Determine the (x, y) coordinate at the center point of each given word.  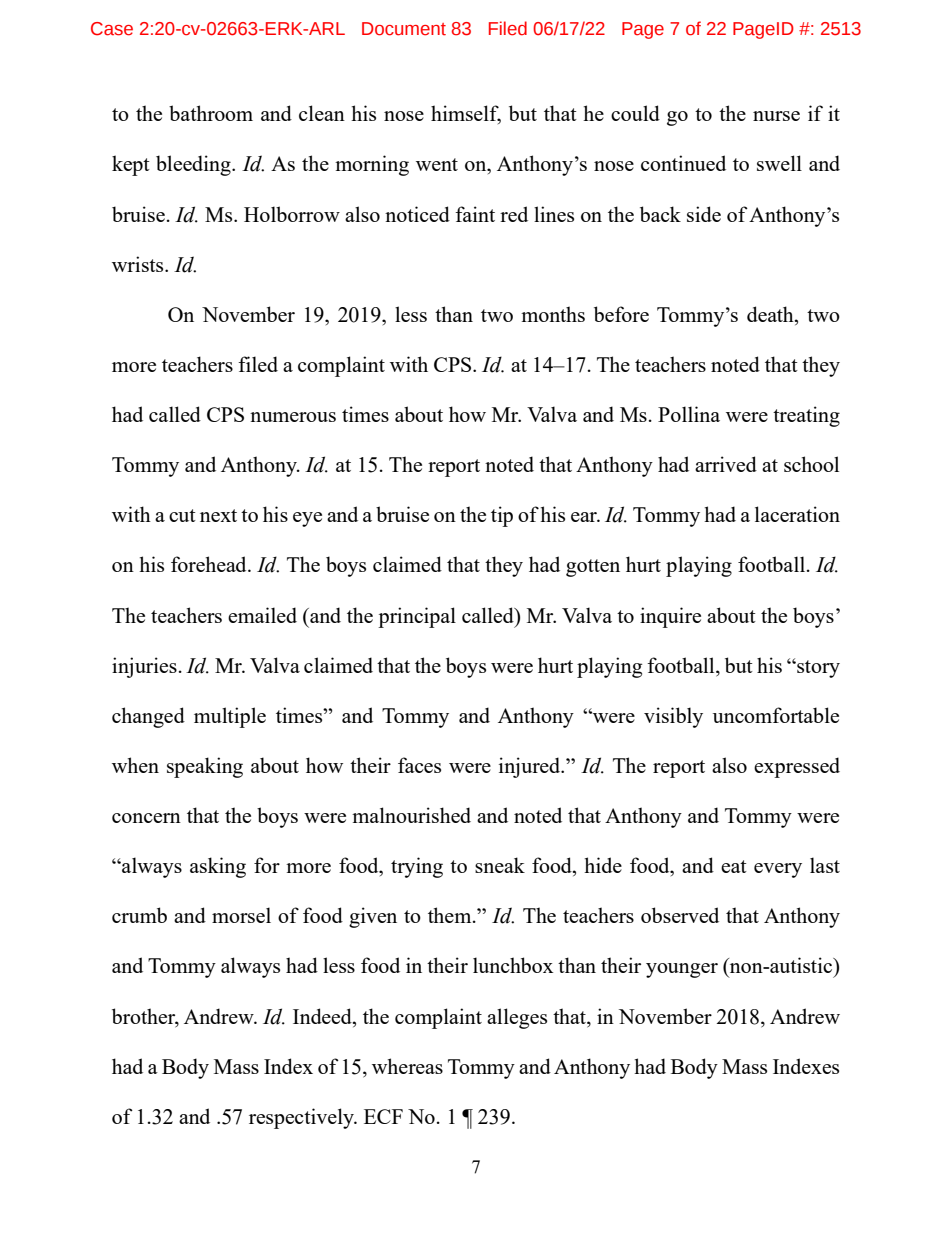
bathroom (211, 113)
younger (682, 970)
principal (417, 617)
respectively (302, 1118)
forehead (210, 564)
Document (404, 29)
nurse (776, 116)
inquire (670, 617)
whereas (407, 1066)
